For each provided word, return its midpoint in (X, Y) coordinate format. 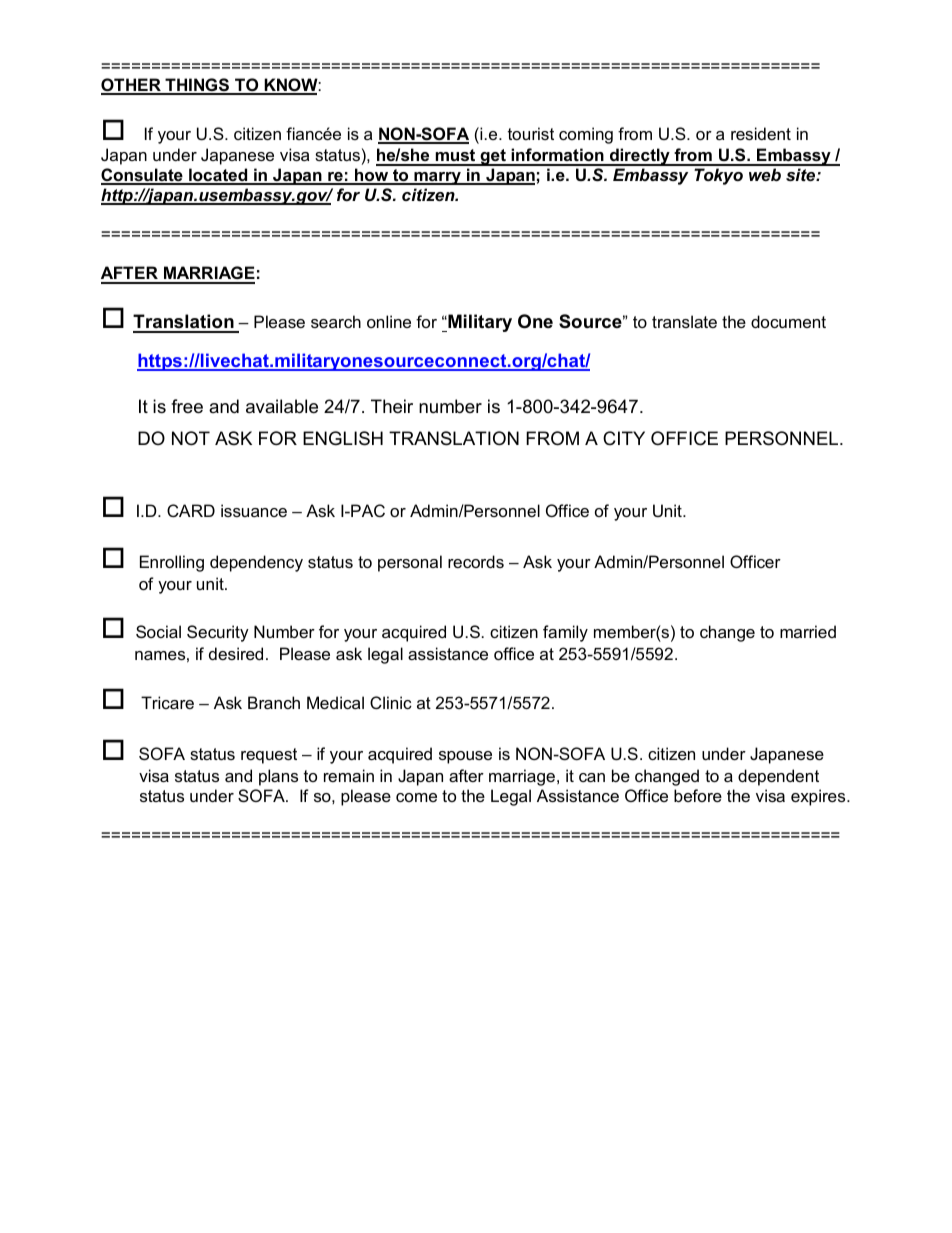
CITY (624, 438)
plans (278, 777)
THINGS (197, 86)
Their (392, 406)
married (808, 631)
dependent (778, 777)
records (476, 561)
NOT (191, 438)
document (788, 321)
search (336, 321)
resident (761, 133)
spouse (465, 757)
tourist (531, 133)
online (389, 321)
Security (218, 633)
